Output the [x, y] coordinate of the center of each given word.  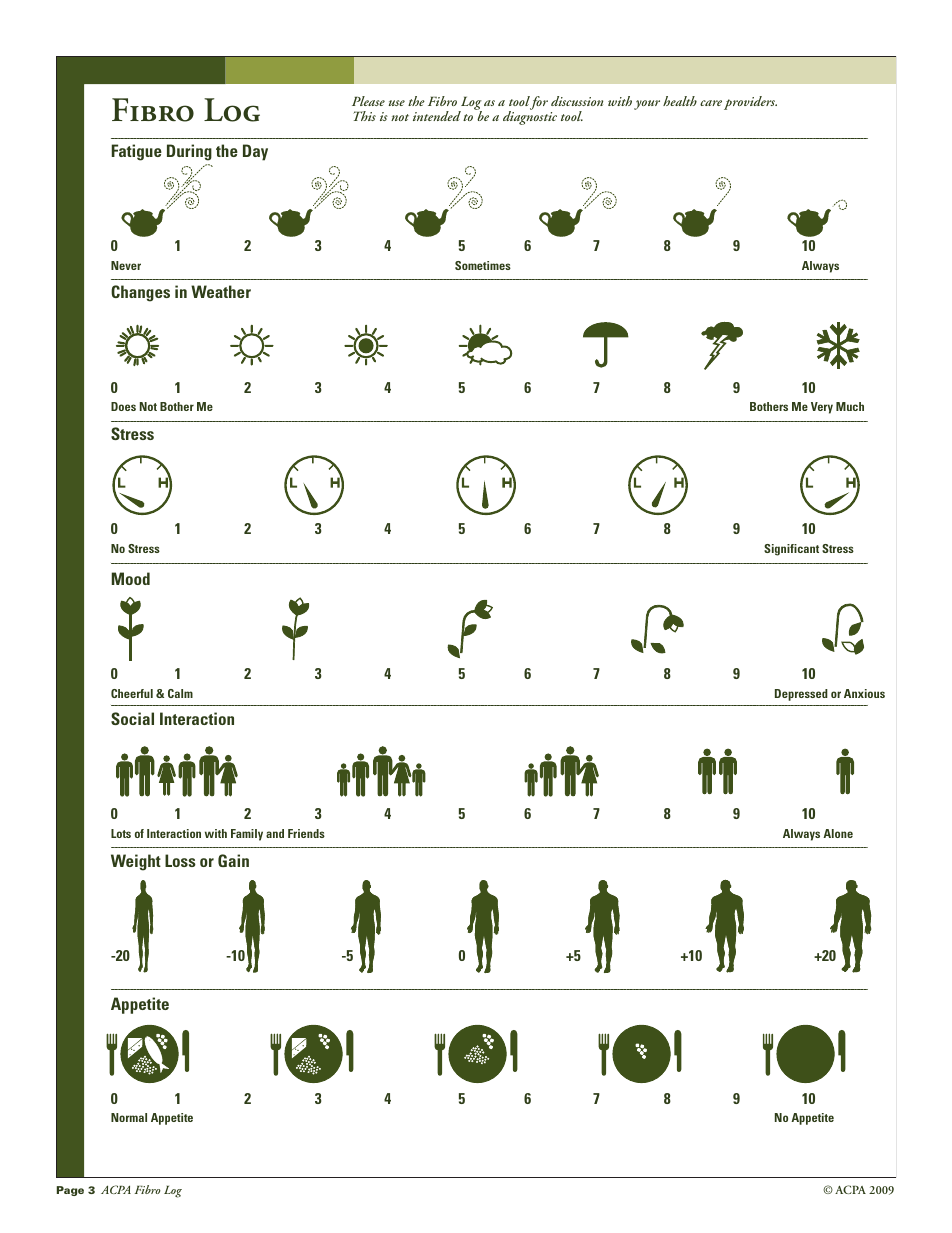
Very [822, 408]
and [275, 833]
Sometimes [483, 265]
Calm [180, 693]
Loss [180, 860]
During [189, 152]
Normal [129, 1117]
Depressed [801, 695]
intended [437, 116]
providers [750, 103]
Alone [838, 833]
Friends [306, 833]
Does [123, 406]
